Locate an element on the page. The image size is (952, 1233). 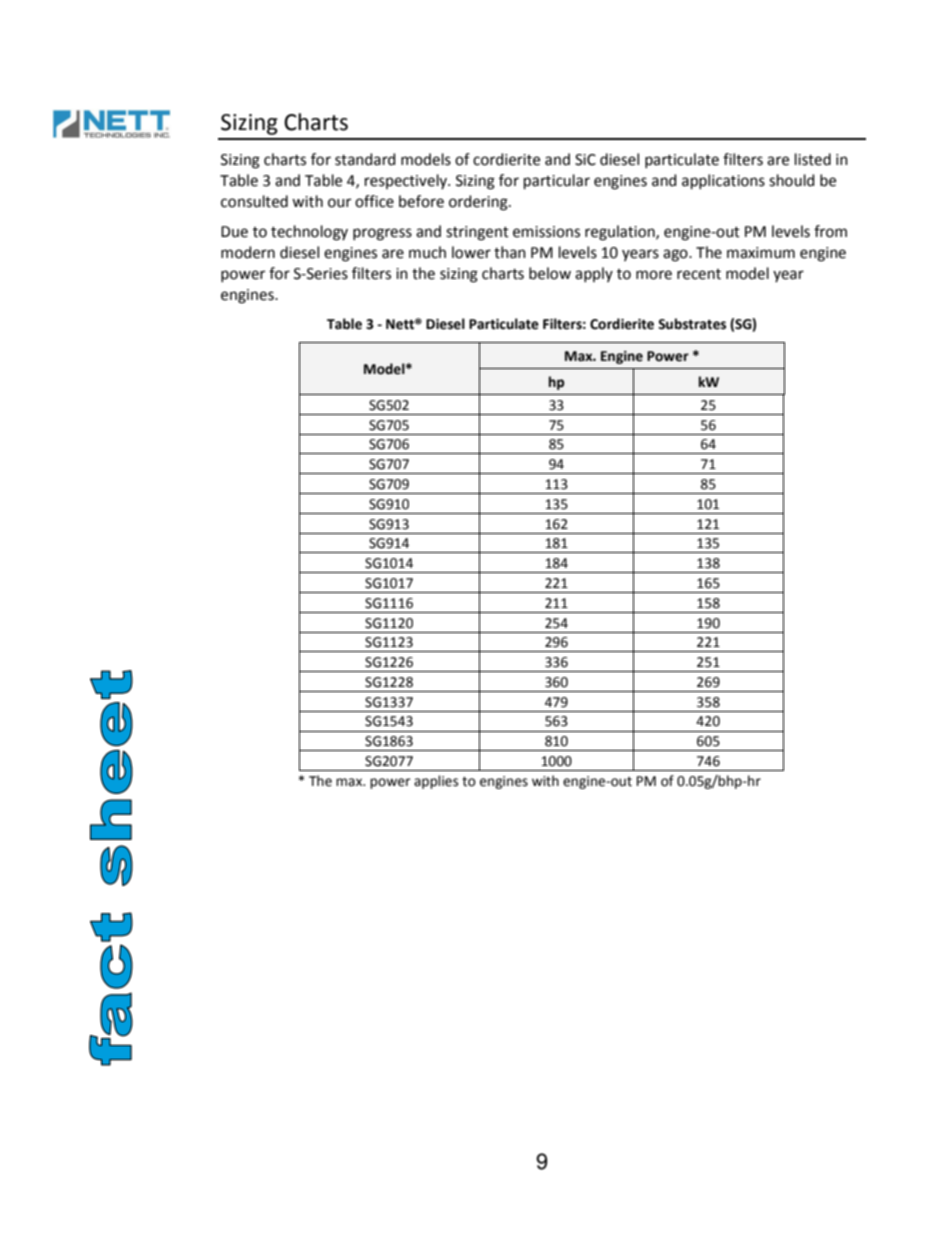
than is located at coordinates (510, 252).
